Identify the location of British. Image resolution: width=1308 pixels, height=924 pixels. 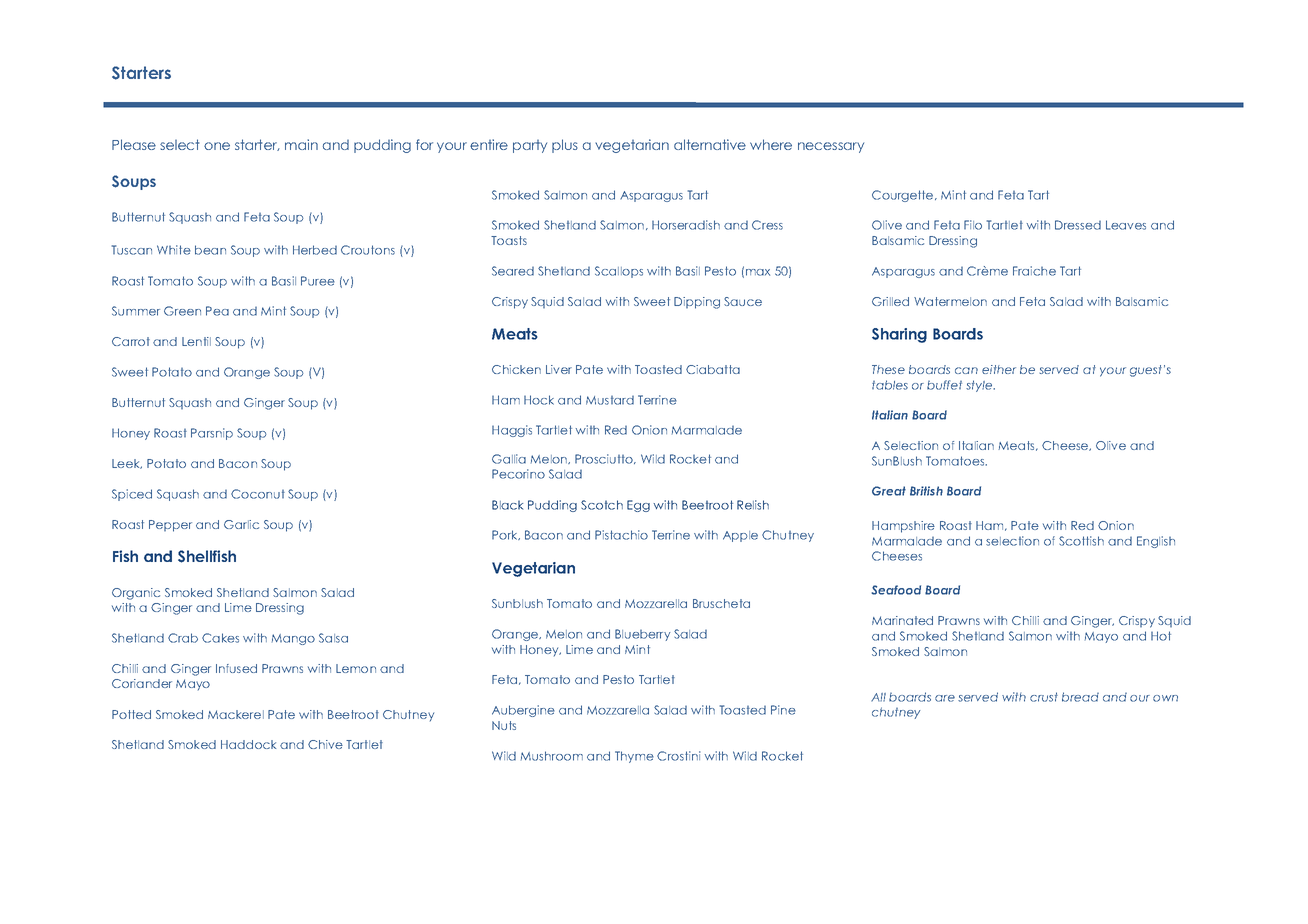
(926, 491).
